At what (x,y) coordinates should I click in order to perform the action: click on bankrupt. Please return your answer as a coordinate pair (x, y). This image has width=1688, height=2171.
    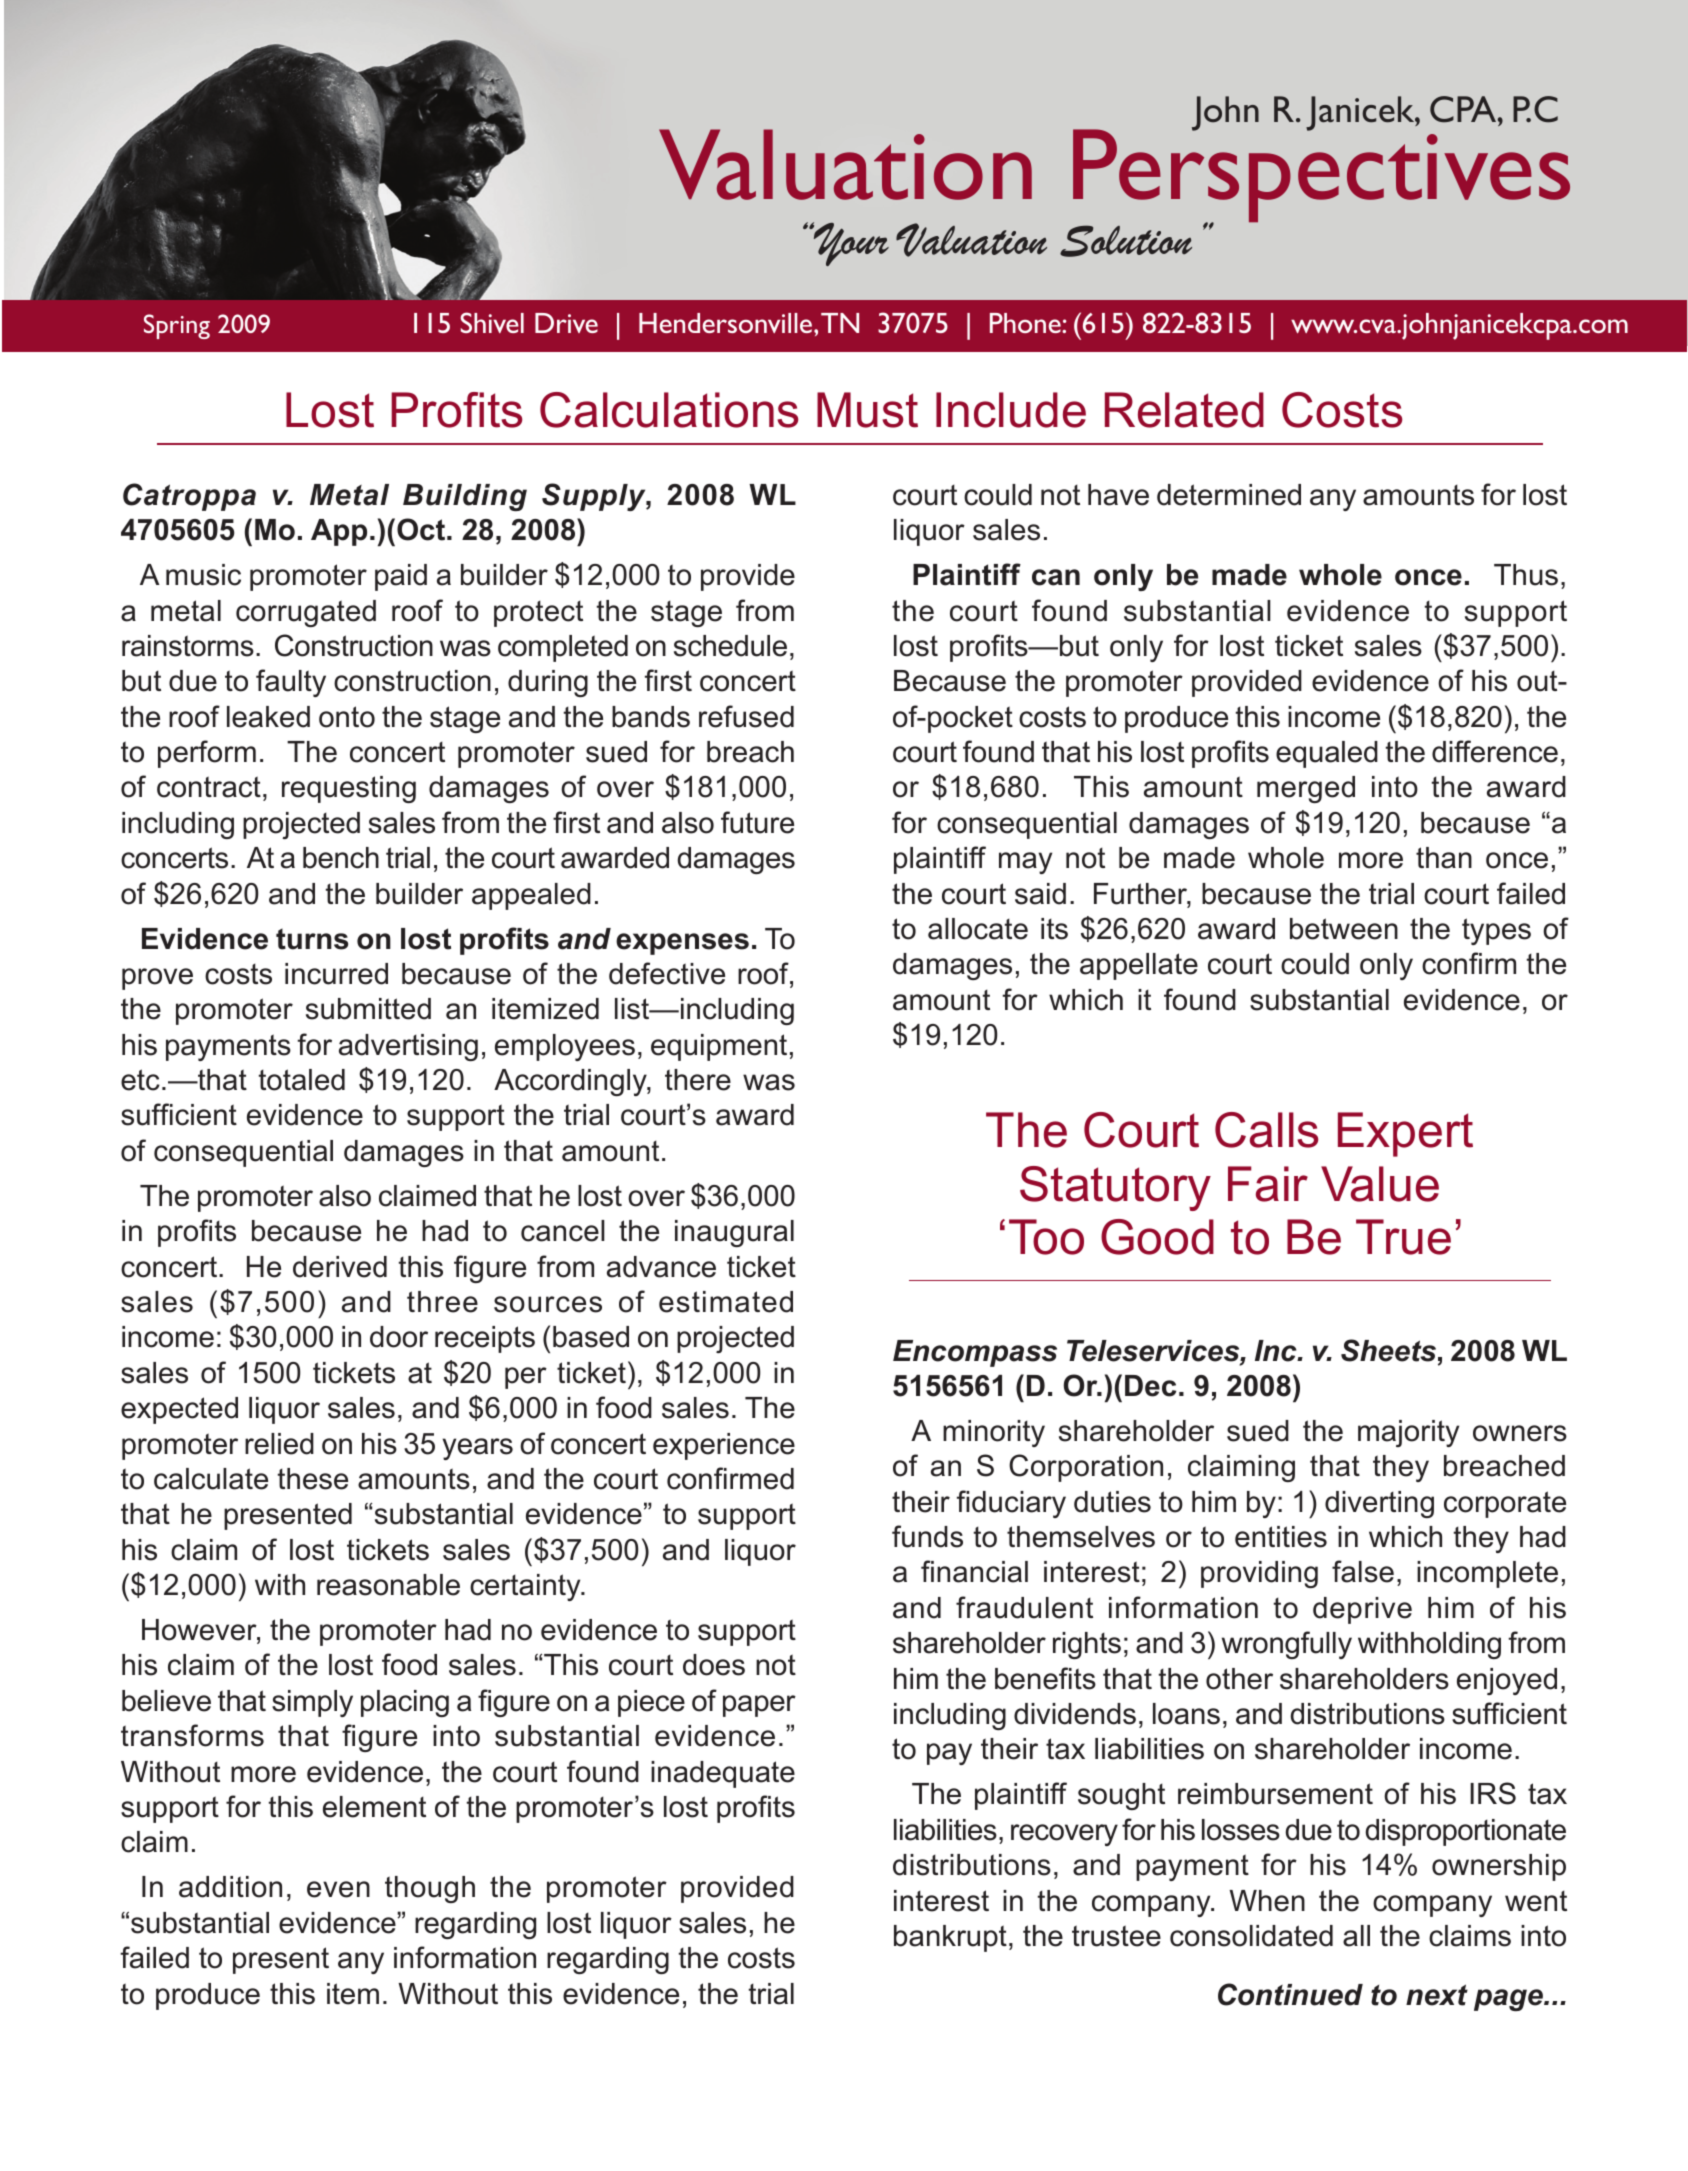
    Looking at the image, I should click on (950, 1938).
